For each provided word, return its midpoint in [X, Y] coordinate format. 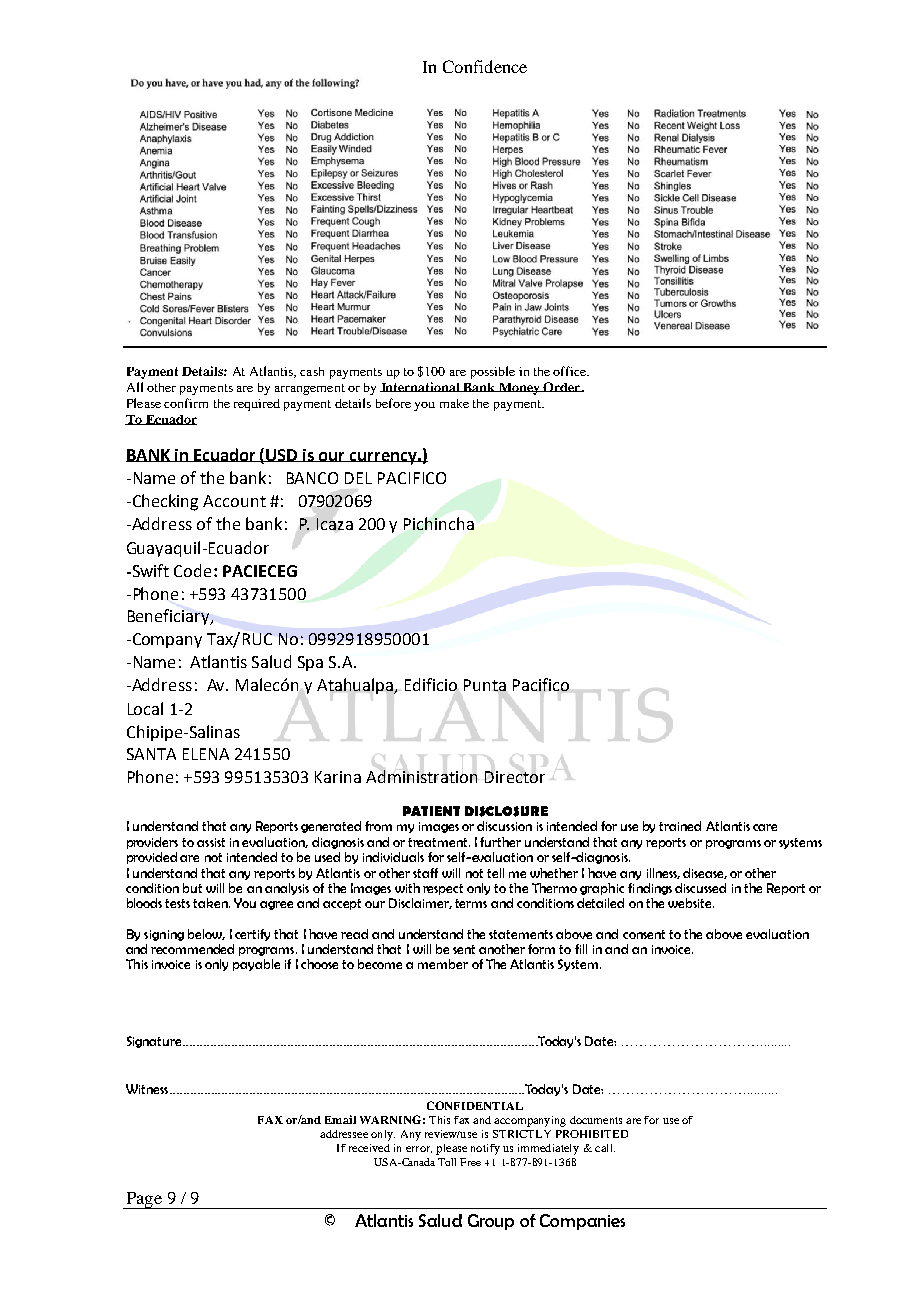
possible [493, 372]
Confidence [485, 66]
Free [470, 1162]
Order [562, 387]
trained [680, 826]
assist [211, 842]
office [571, 371]
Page [144, 1200]
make [454, 403]
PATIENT [431, 811]
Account [234, 501]
